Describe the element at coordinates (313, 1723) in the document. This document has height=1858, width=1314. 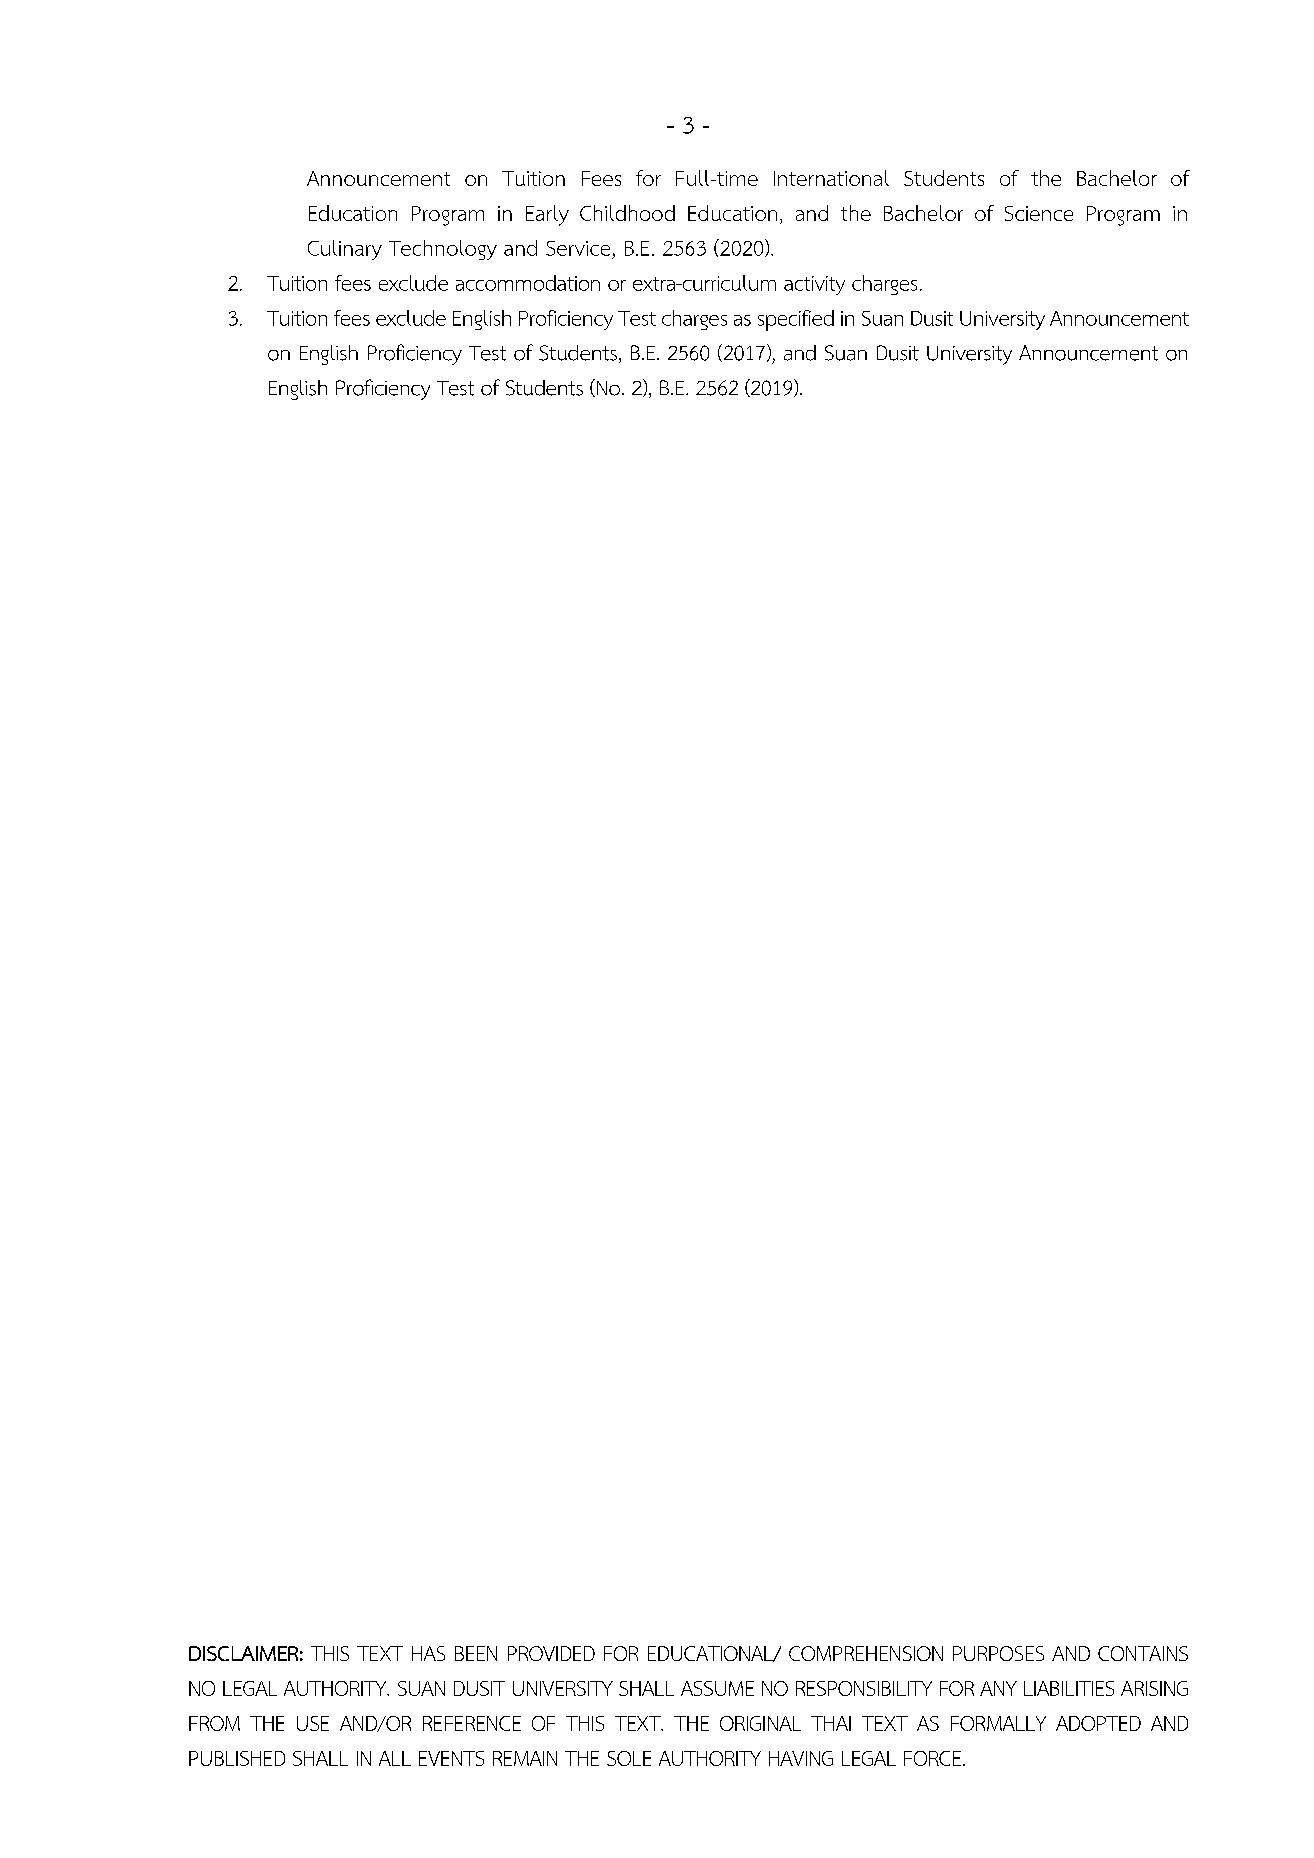
I see `USE` at that location.
